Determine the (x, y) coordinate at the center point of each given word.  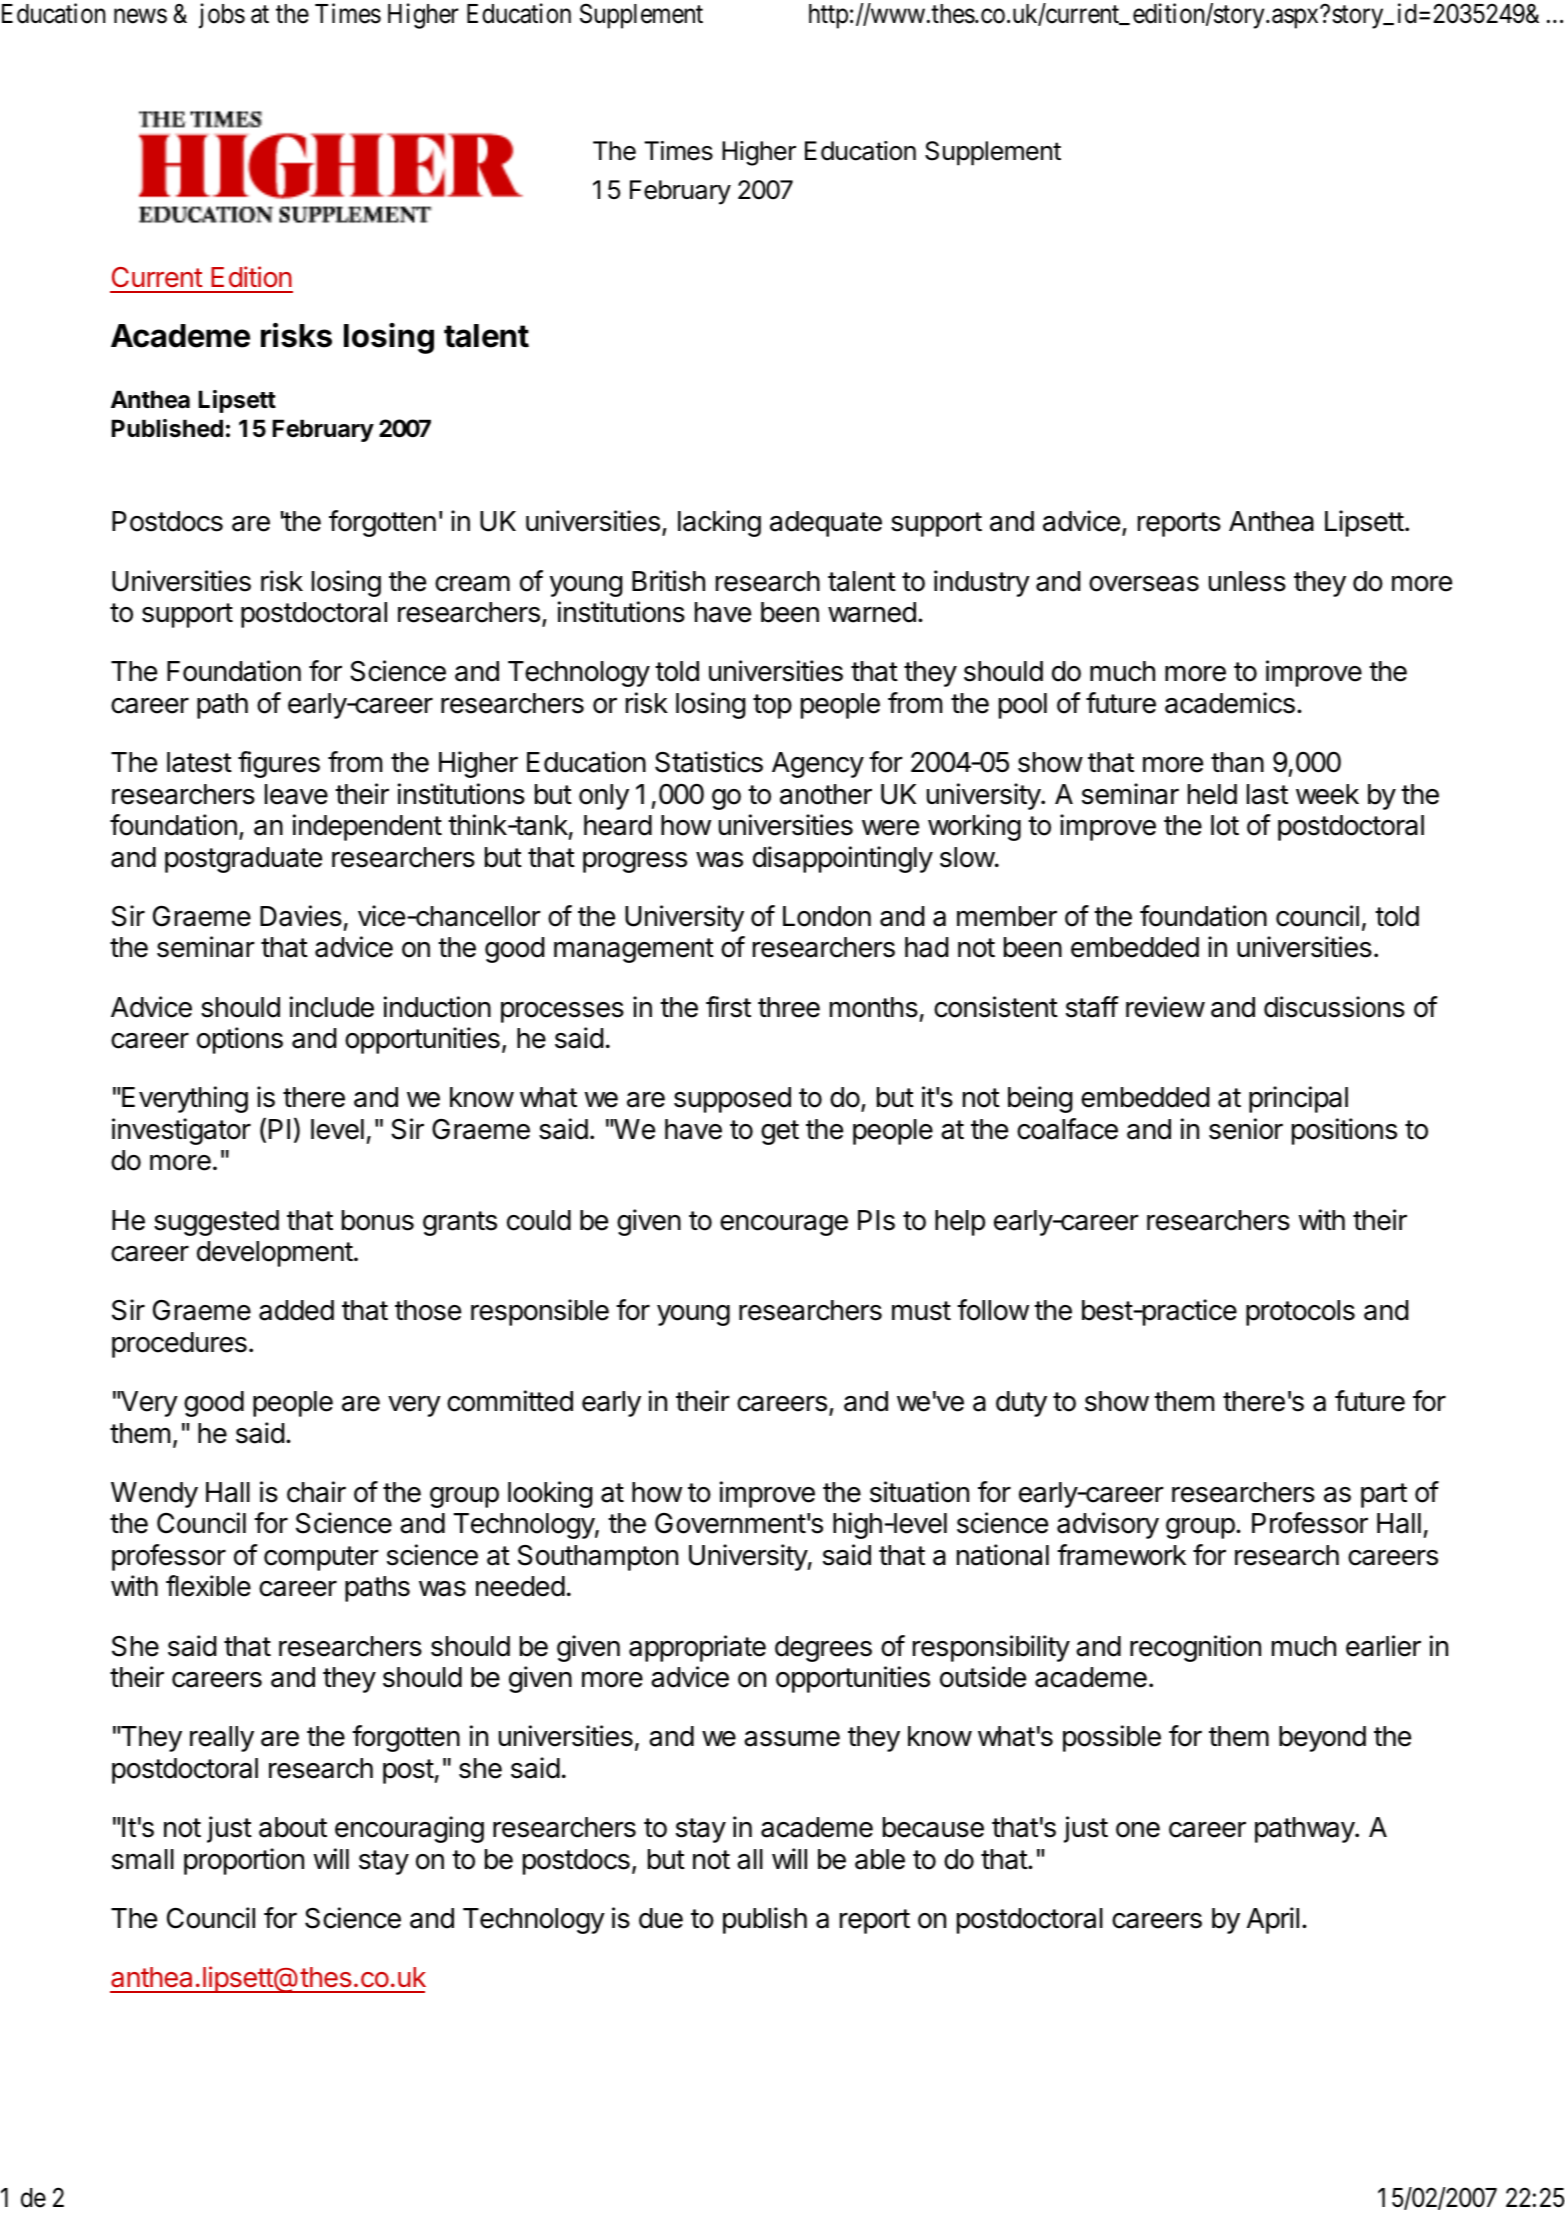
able (880, 1859)
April (1273, 1920)
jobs (222, 16)
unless (1247, 581)
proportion (244, 1861)
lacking (719, 523)
